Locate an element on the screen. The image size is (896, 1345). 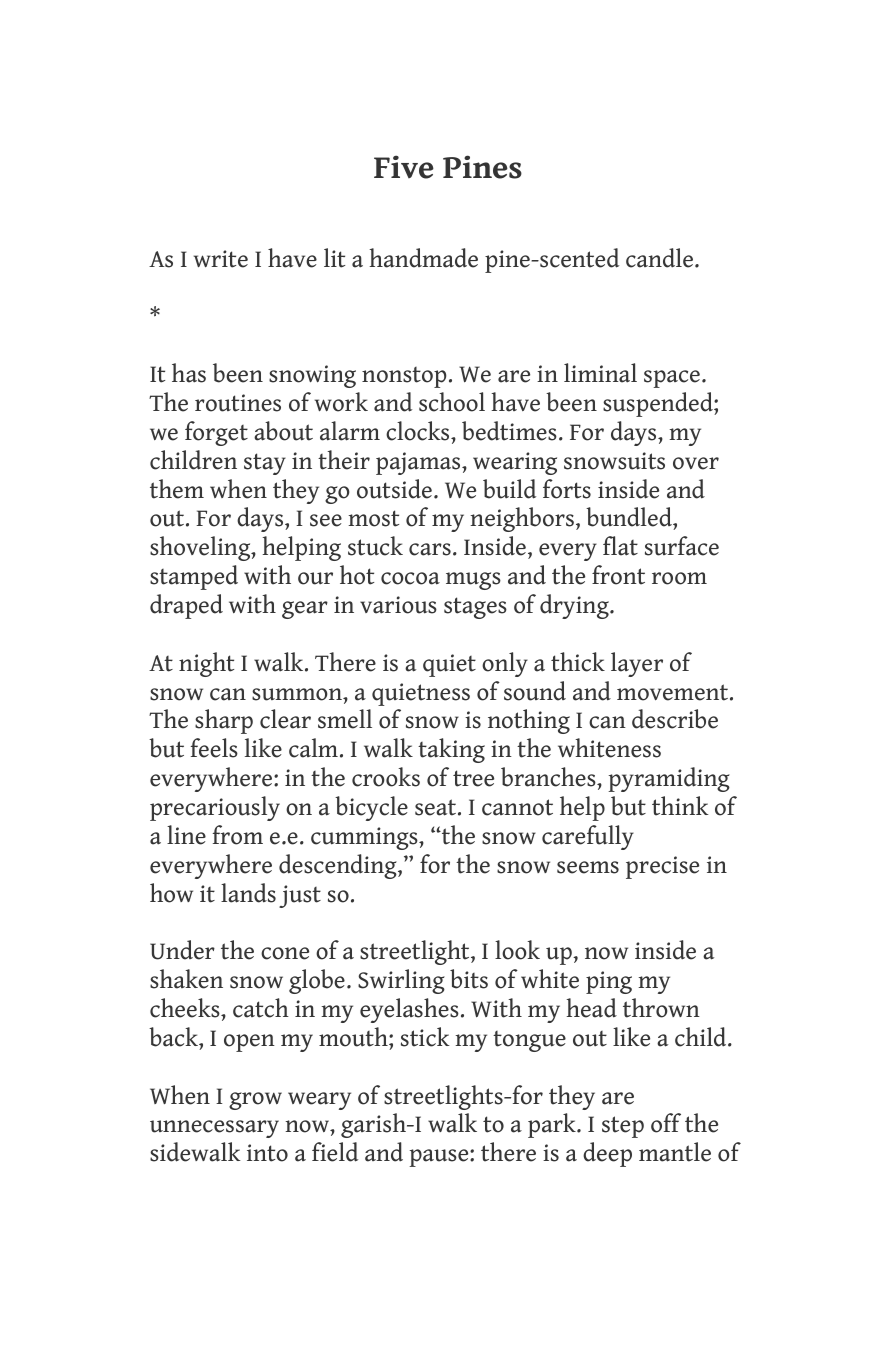
thrown is located at coordinates (661, 1008).
